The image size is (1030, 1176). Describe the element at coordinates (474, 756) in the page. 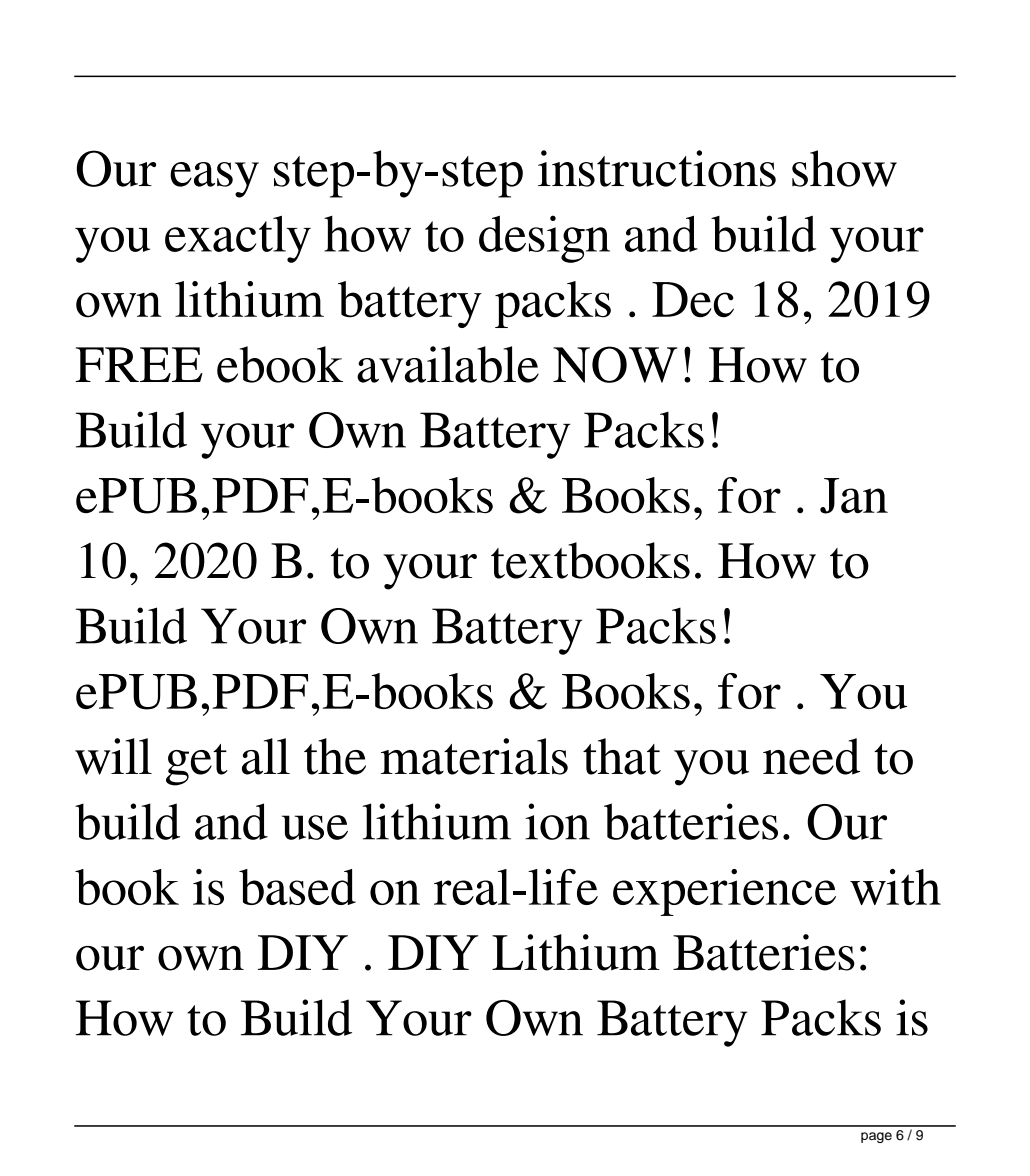

I see `materials` at that location.
